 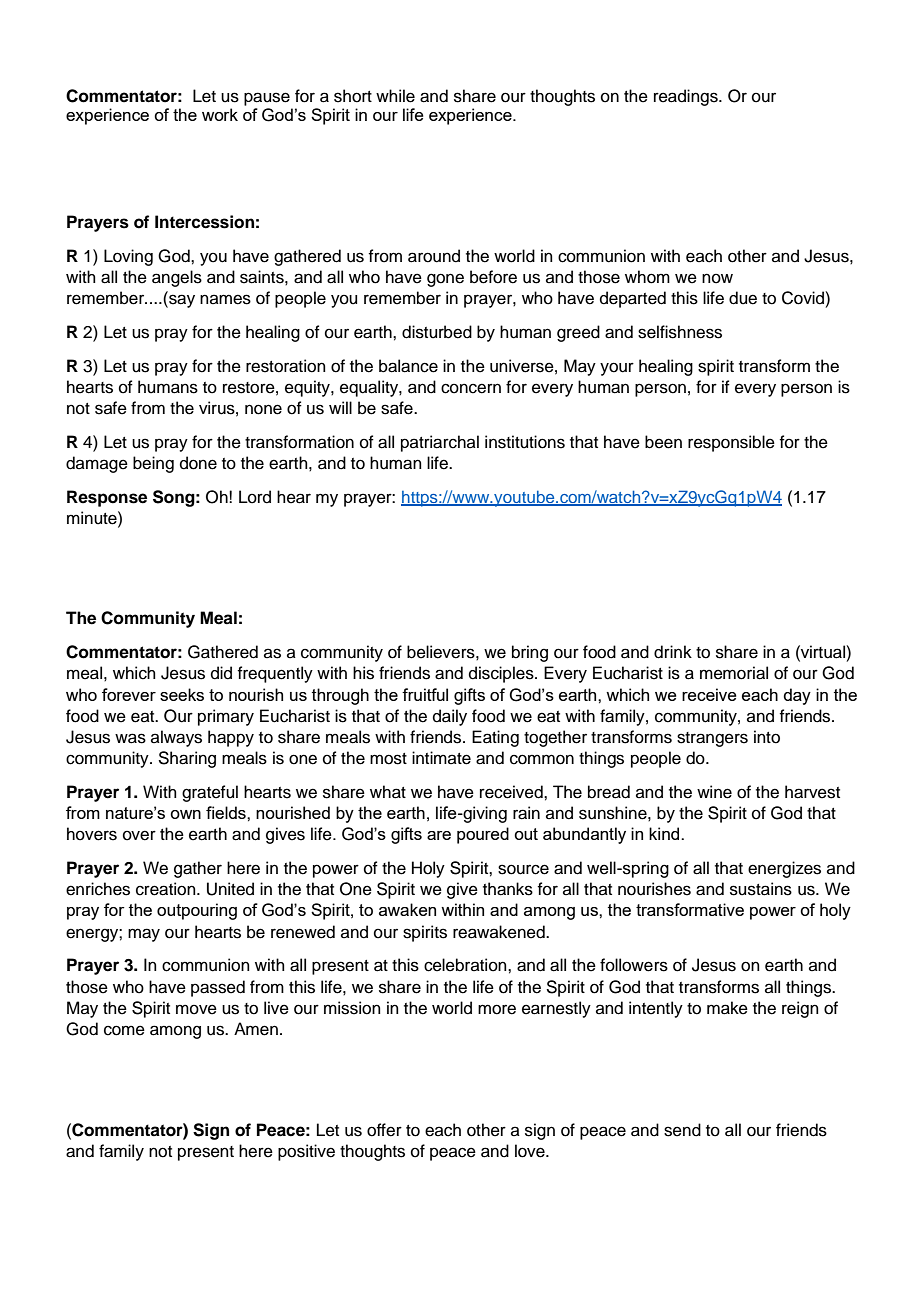 What do you see at coordinates (221, 673) in the screenshot?
I see `did` at bounding box center [221, 673].
